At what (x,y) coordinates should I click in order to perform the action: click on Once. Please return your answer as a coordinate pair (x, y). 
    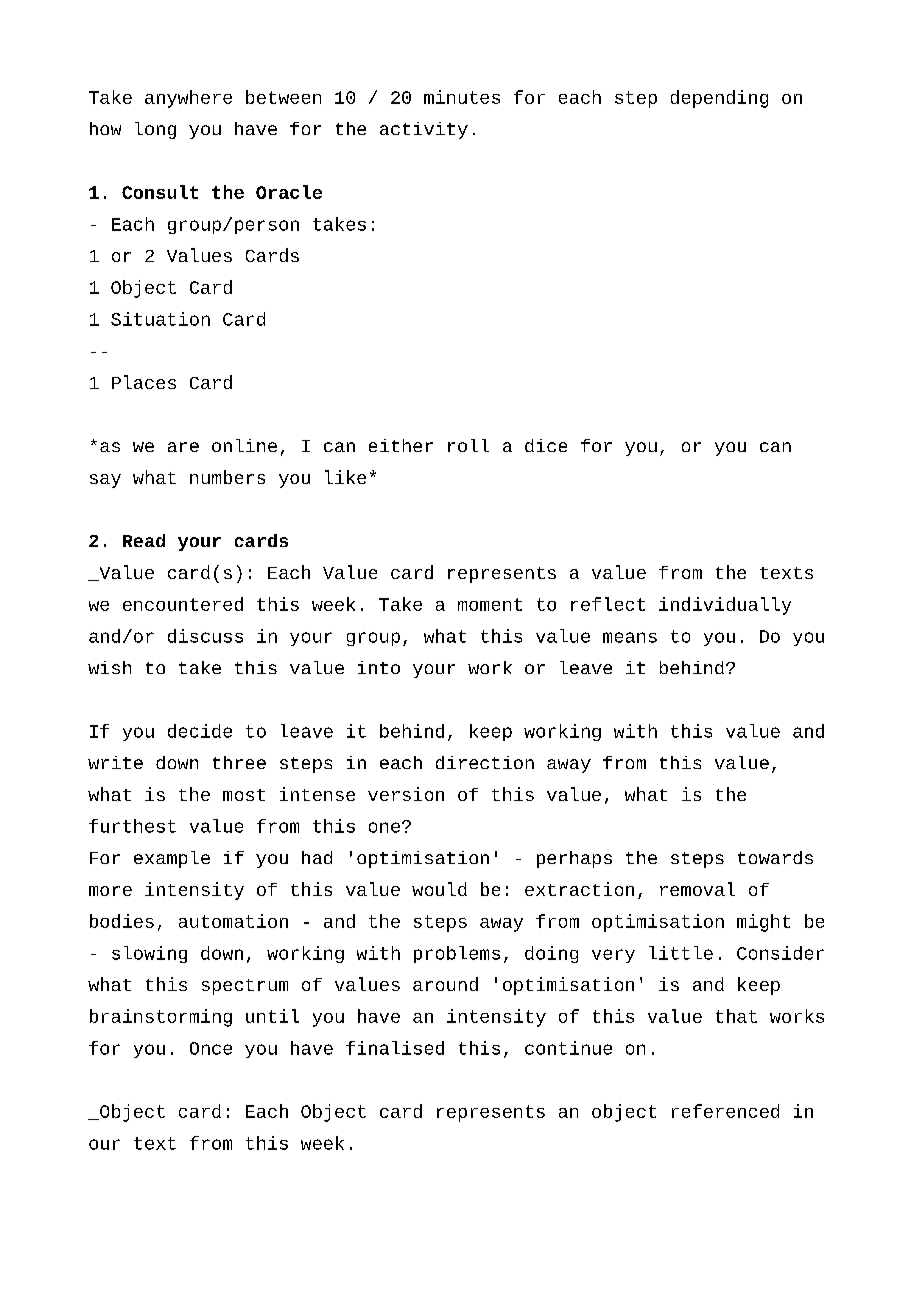
    Looking at the image, I should click on (211, 1048).
